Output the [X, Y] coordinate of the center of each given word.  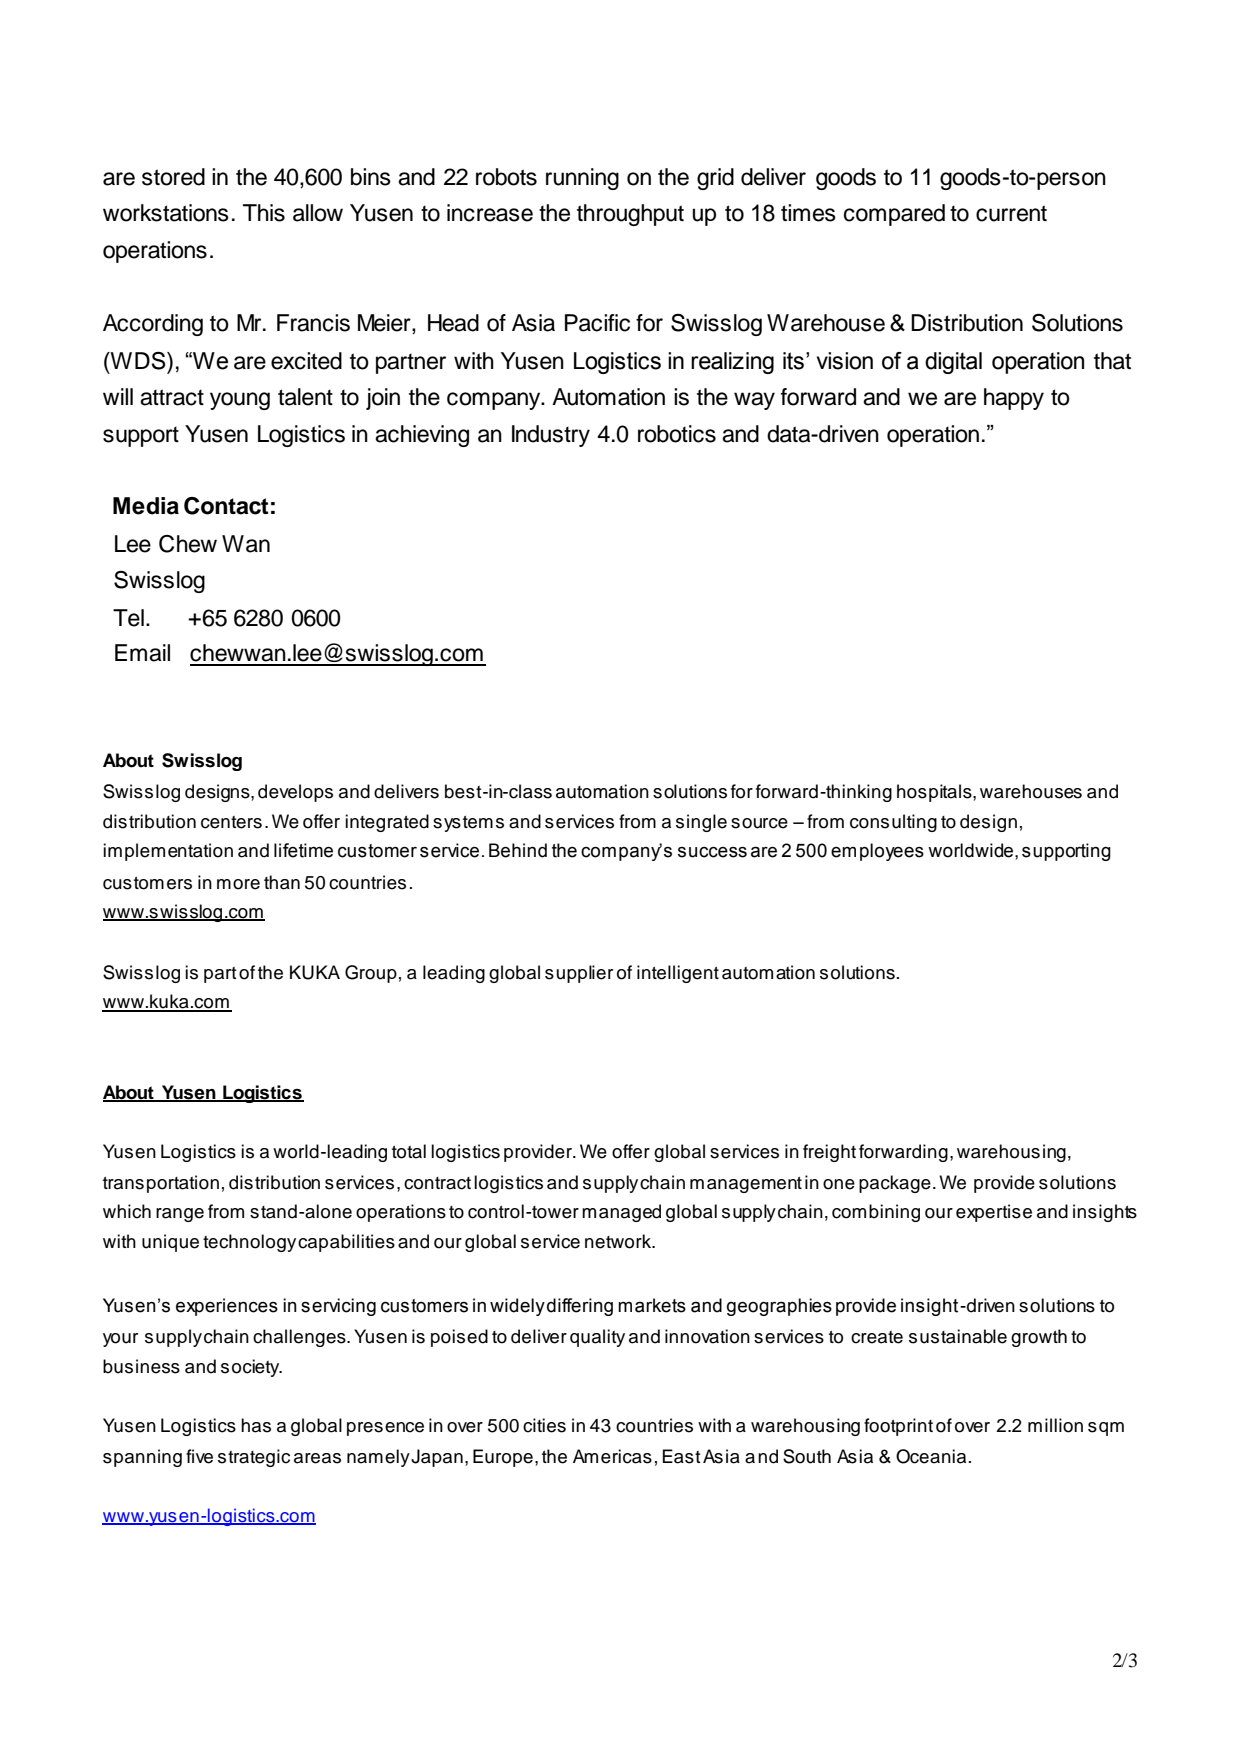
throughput [630, 215]
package [895, 1184]
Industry [551, 436]
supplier [579, 974]
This [264, 213]
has [256, 1425]
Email [142, 653]
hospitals [935, 793]
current [1011, 213]
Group [371, 974]
